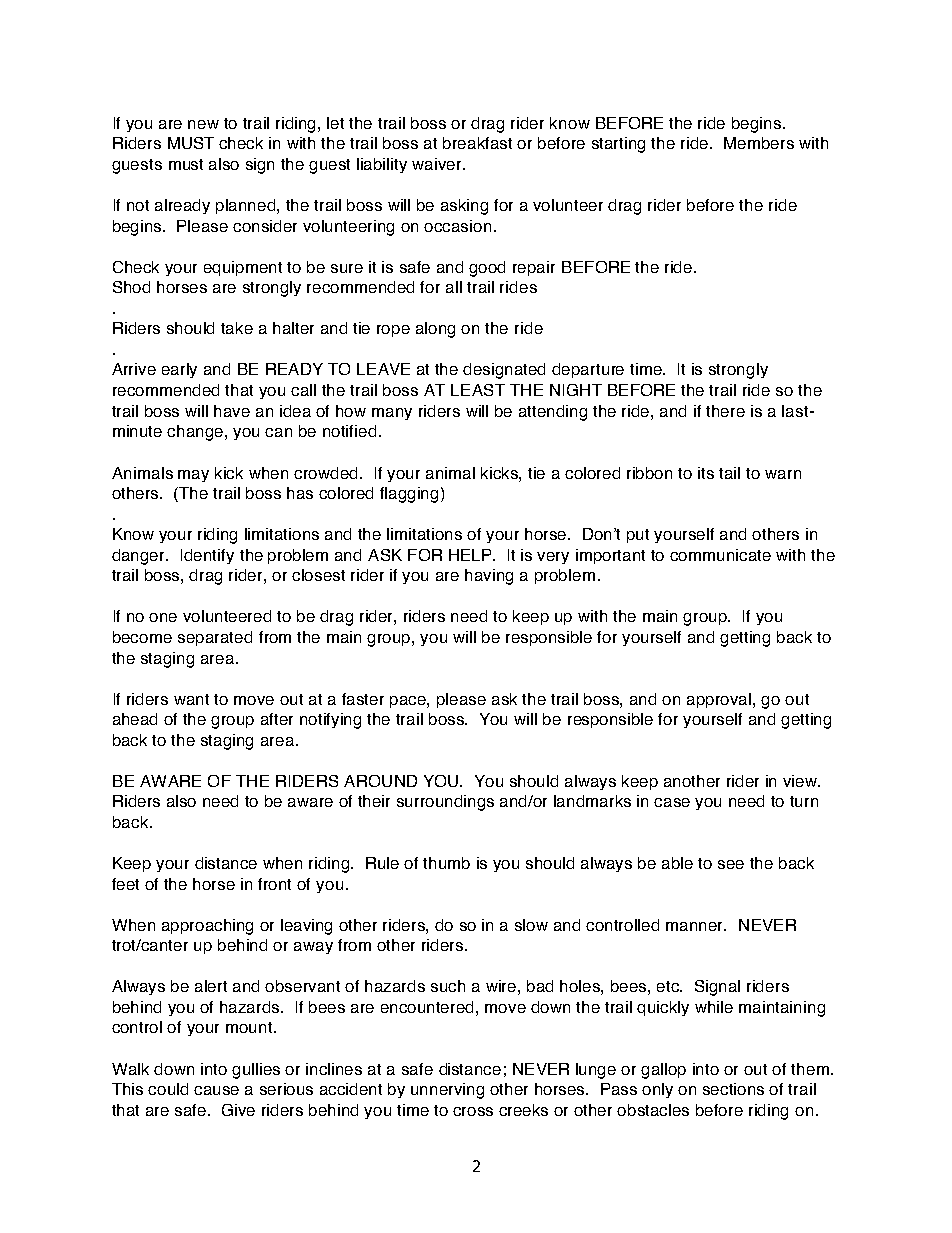 This screenshot has width=952, height=1233. What do you see at coordinates (672, 802) in the screenshot?
I see `case` at bounding box center [672, 802].
